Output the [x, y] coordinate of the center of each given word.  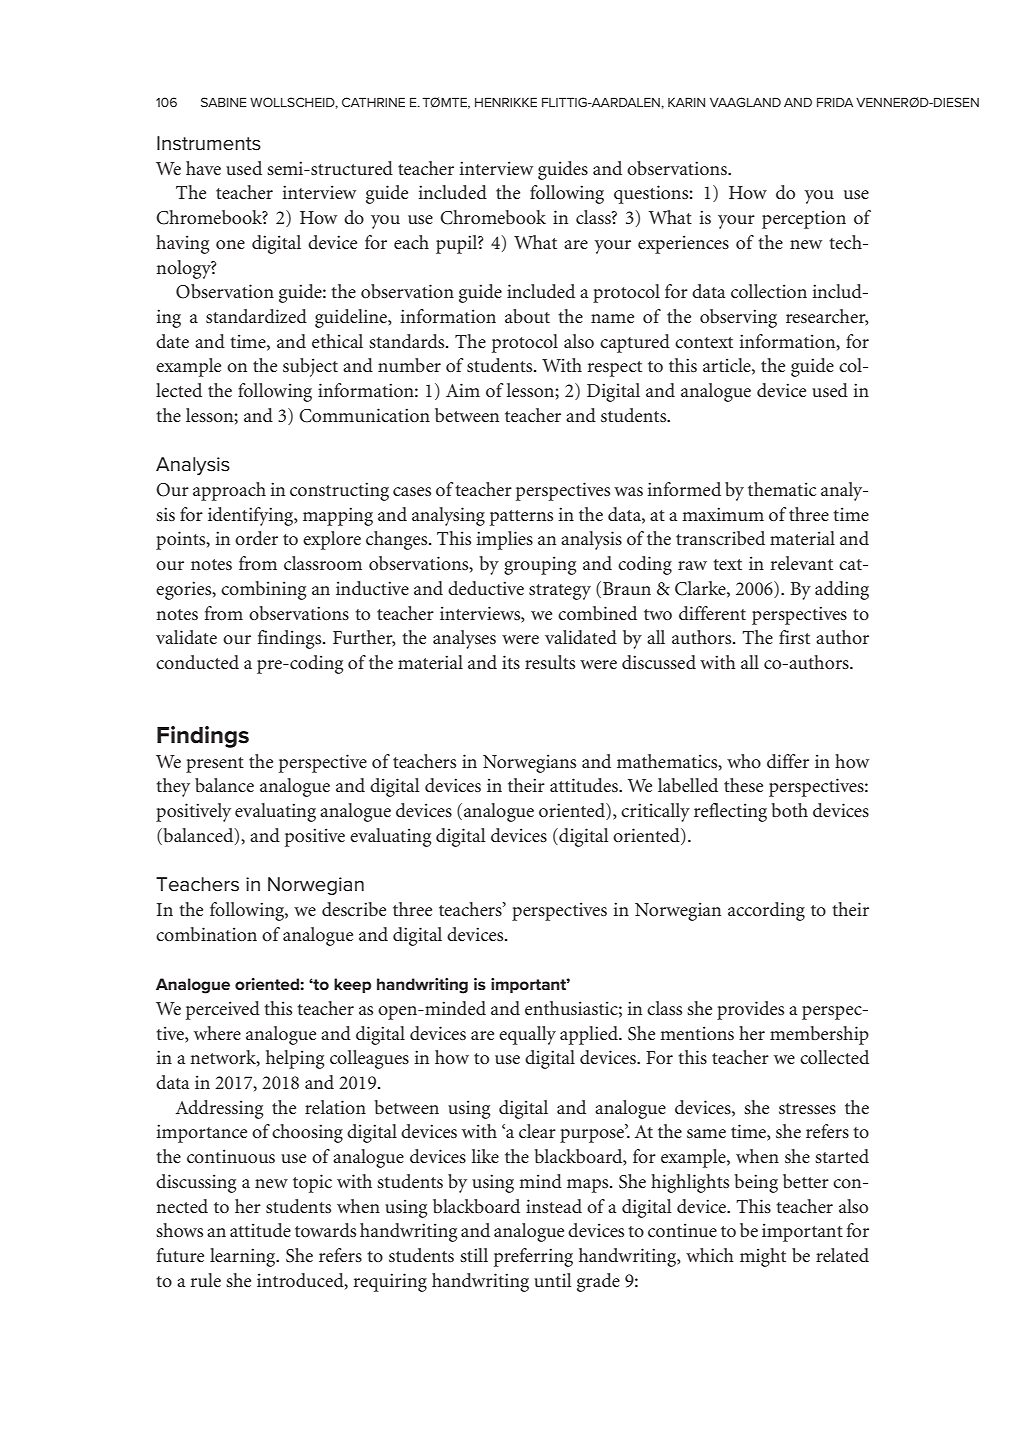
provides [750, 1010]
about [527, 316]
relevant [802, 563]
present [215, 765]
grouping [540, 565]
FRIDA [835, 102]
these [743, 785]
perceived [223, 1010]
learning [244, 1257]
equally [527, 1035]
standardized [256, 316]
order [256, 538]
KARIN [686, 102]
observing [738, 318]
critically [655, 812]
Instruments [209, 143]
